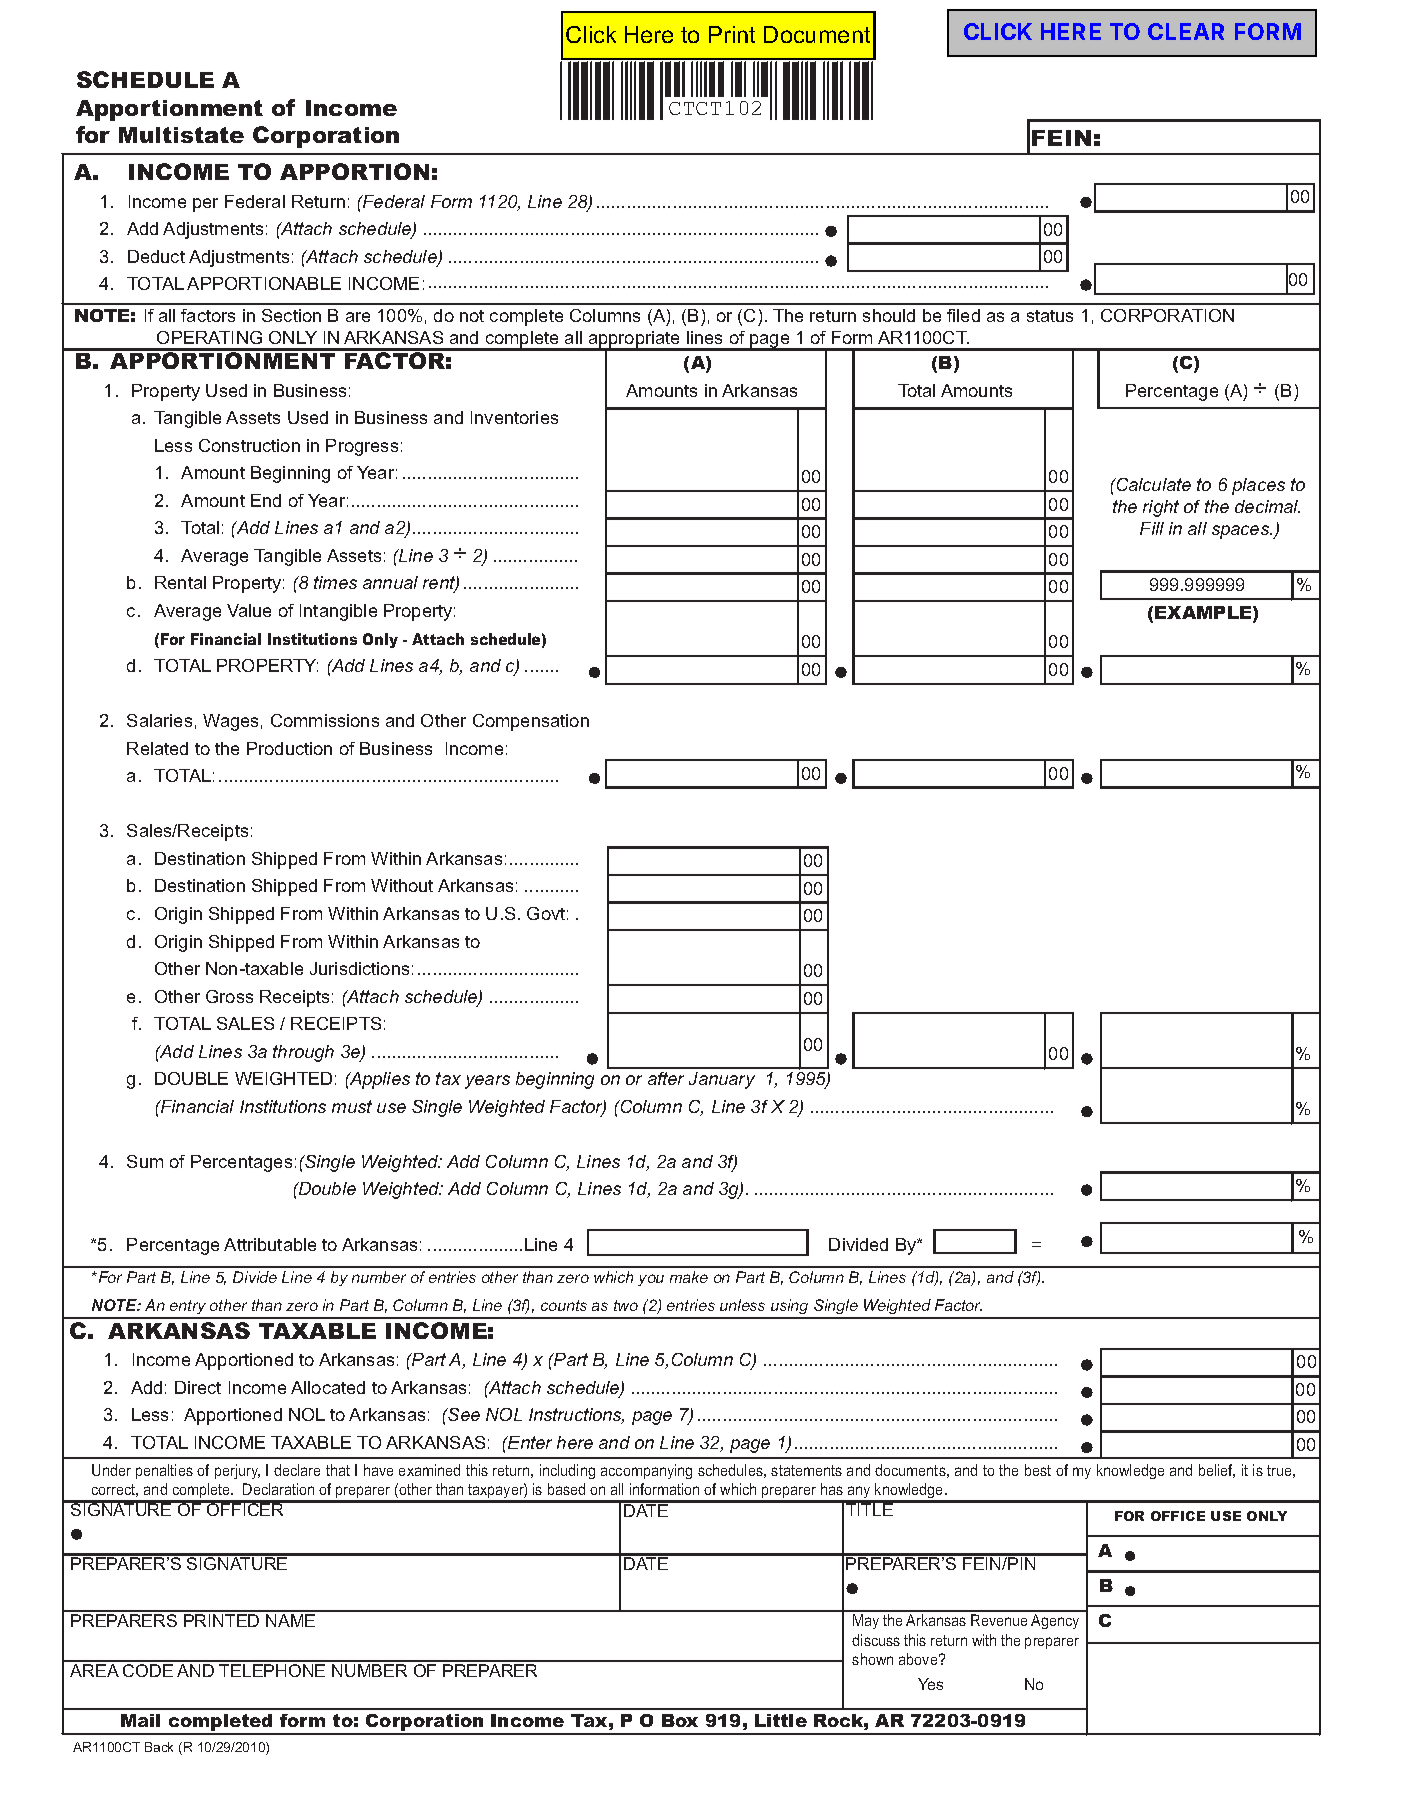 The image size is (1404, 1818). I want to click on Box, so click(680, 1720).
